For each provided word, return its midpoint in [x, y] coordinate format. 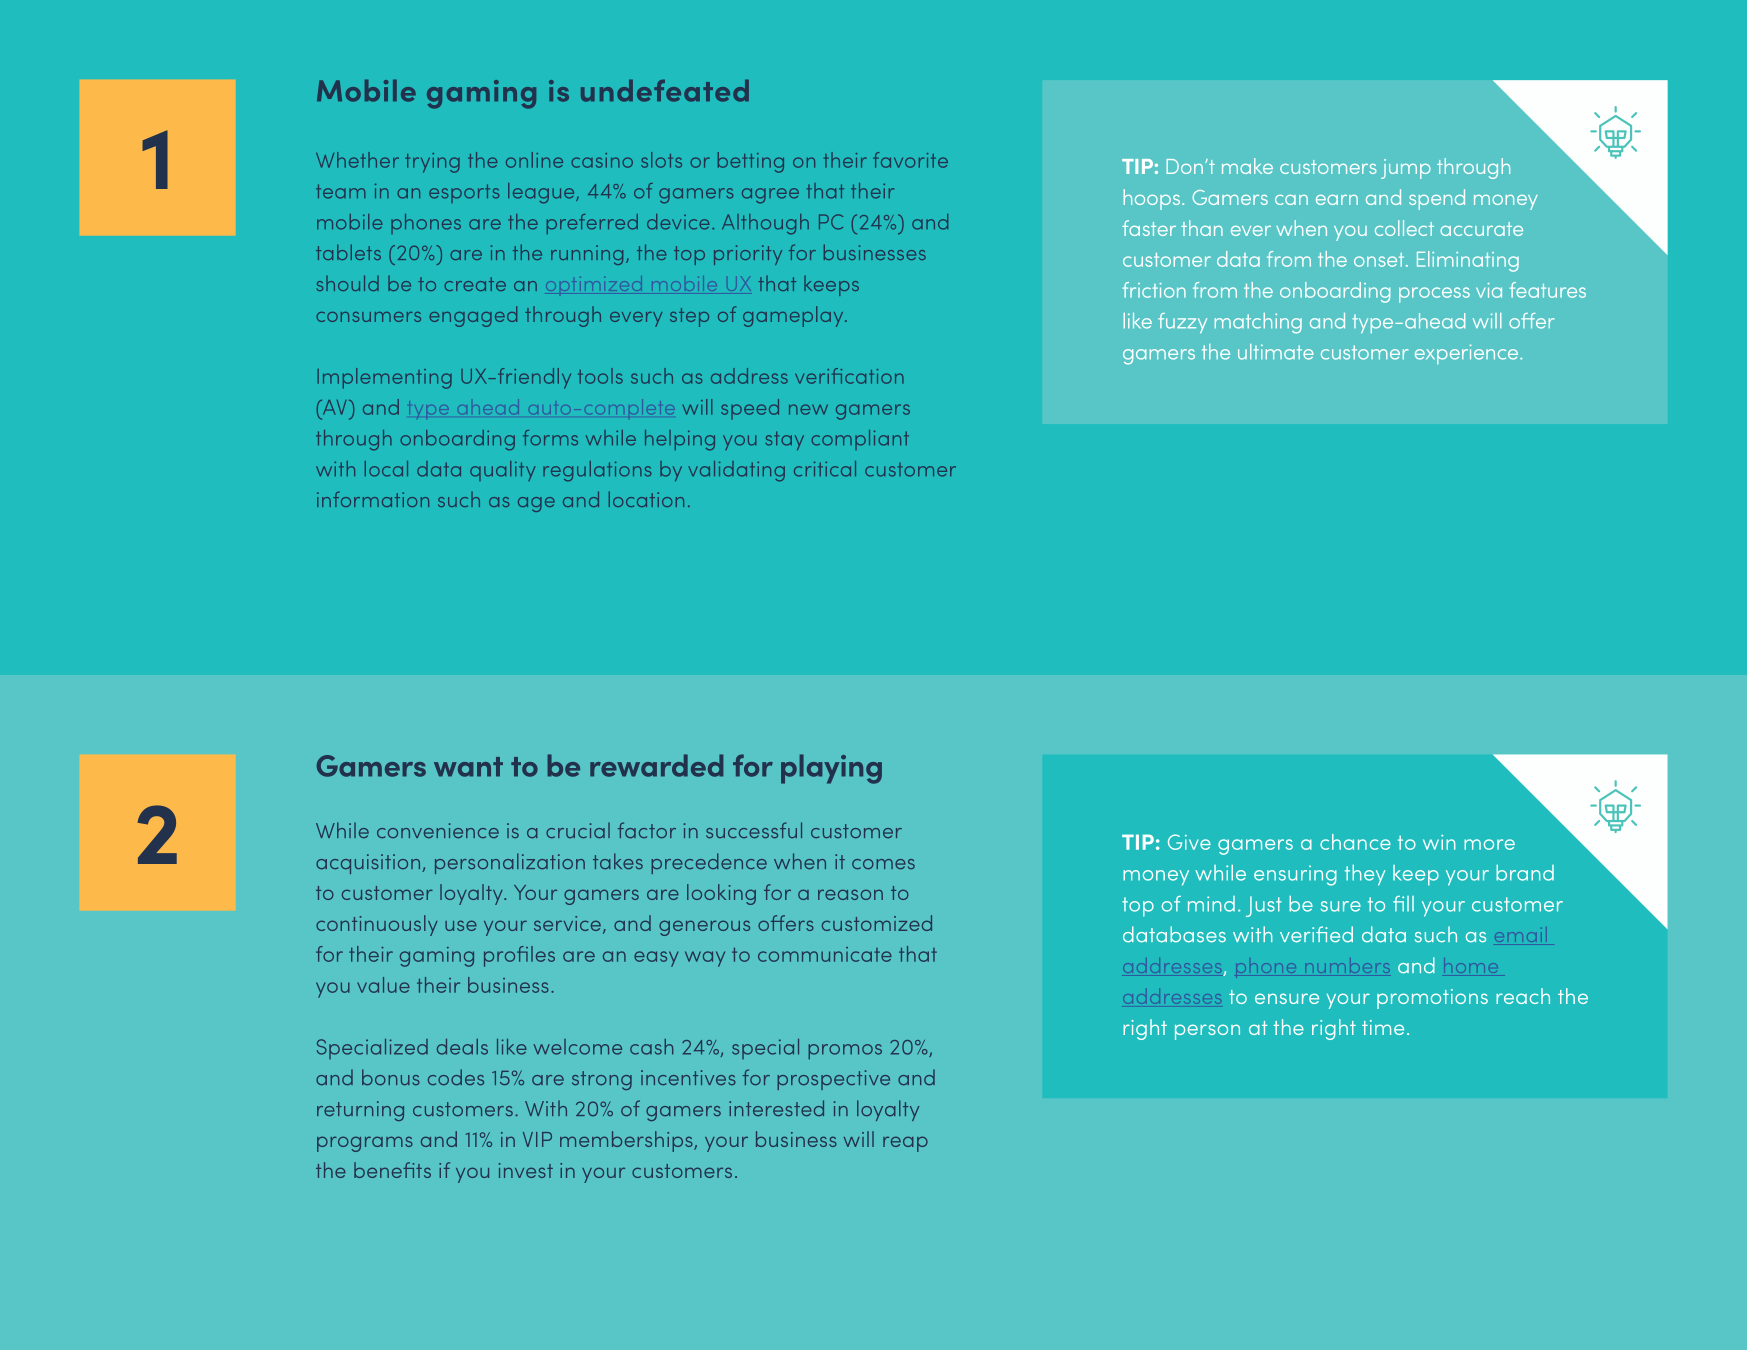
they [1365, 875]
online [534, 160]
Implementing [385, 378]
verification [849, 376]
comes [883, 864]
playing [831, 769]
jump [1406, 169]
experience [1468, 354]
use [461, 925]
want [468, 767]
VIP [537, 1139]
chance [1355, 842]
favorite [910, 160]
